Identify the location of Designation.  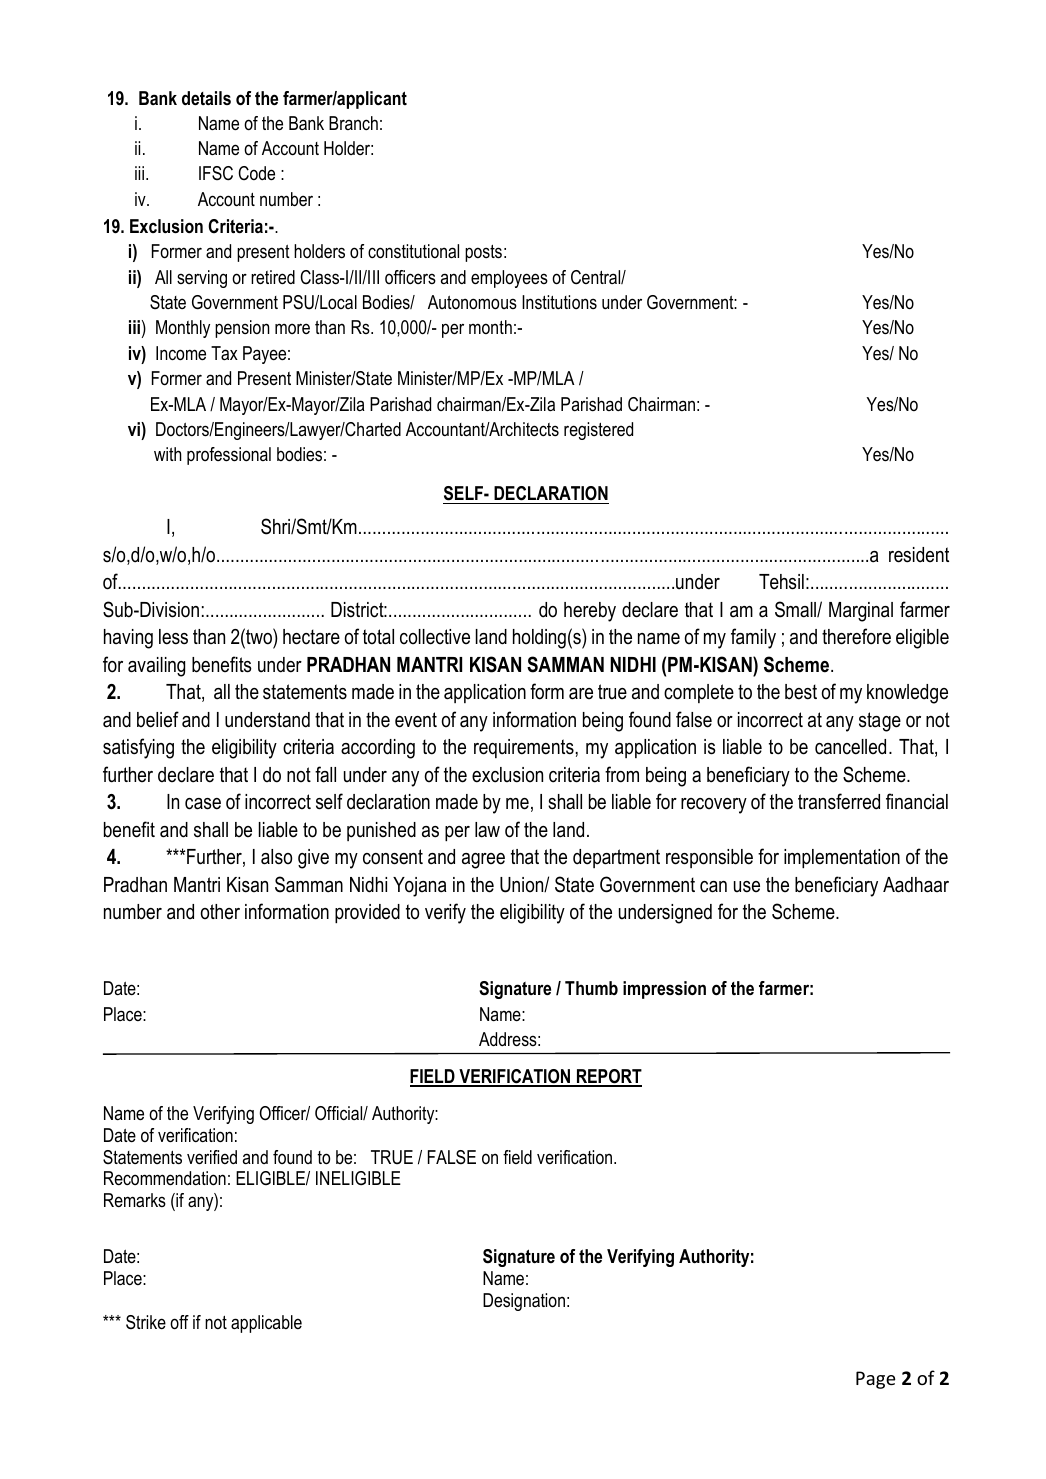
(524, 1302).
